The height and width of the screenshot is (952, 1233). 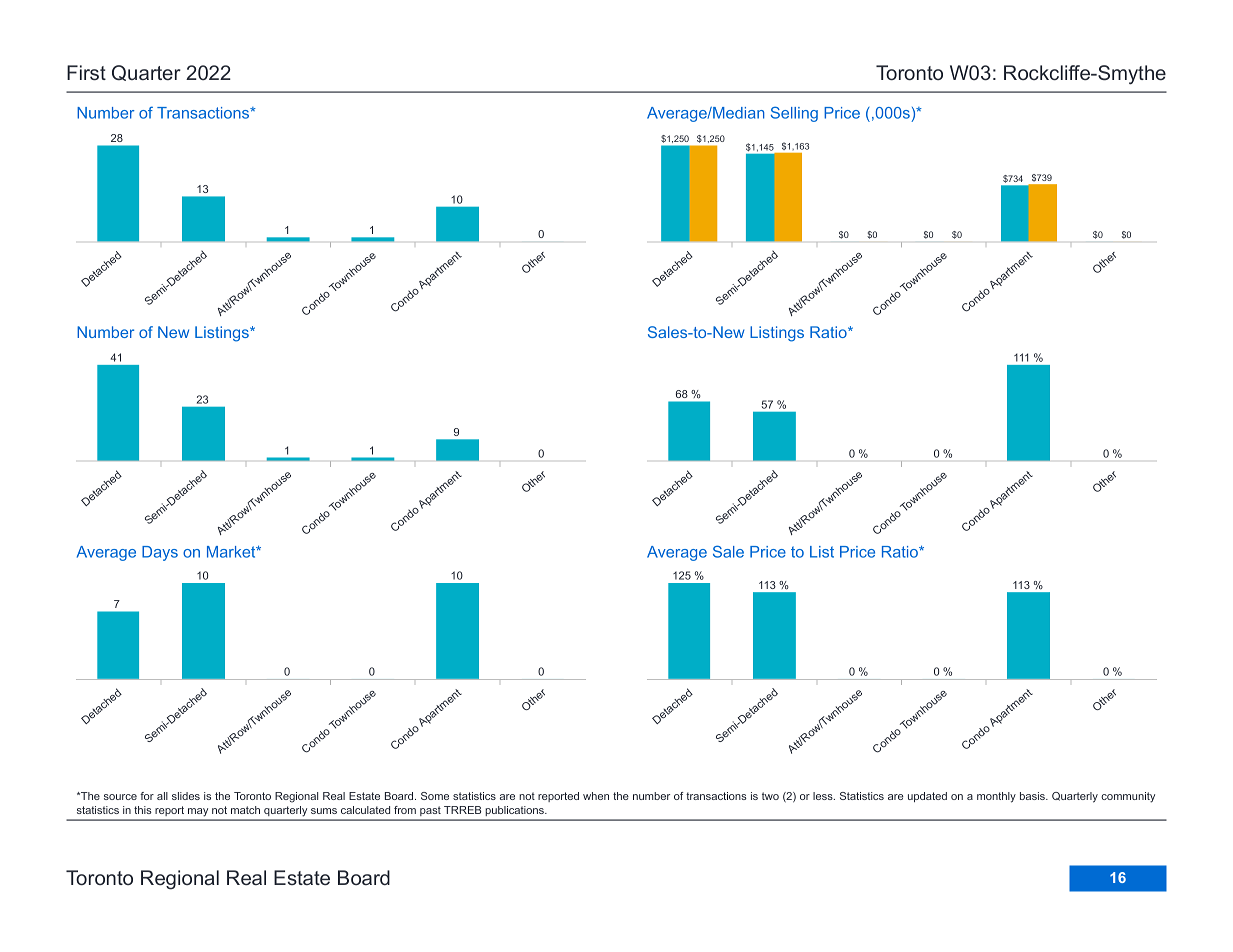 What do you see at coordinates (1033, 796) in the screenshot?
I see `basis` at bounding box center [1033, 796].
